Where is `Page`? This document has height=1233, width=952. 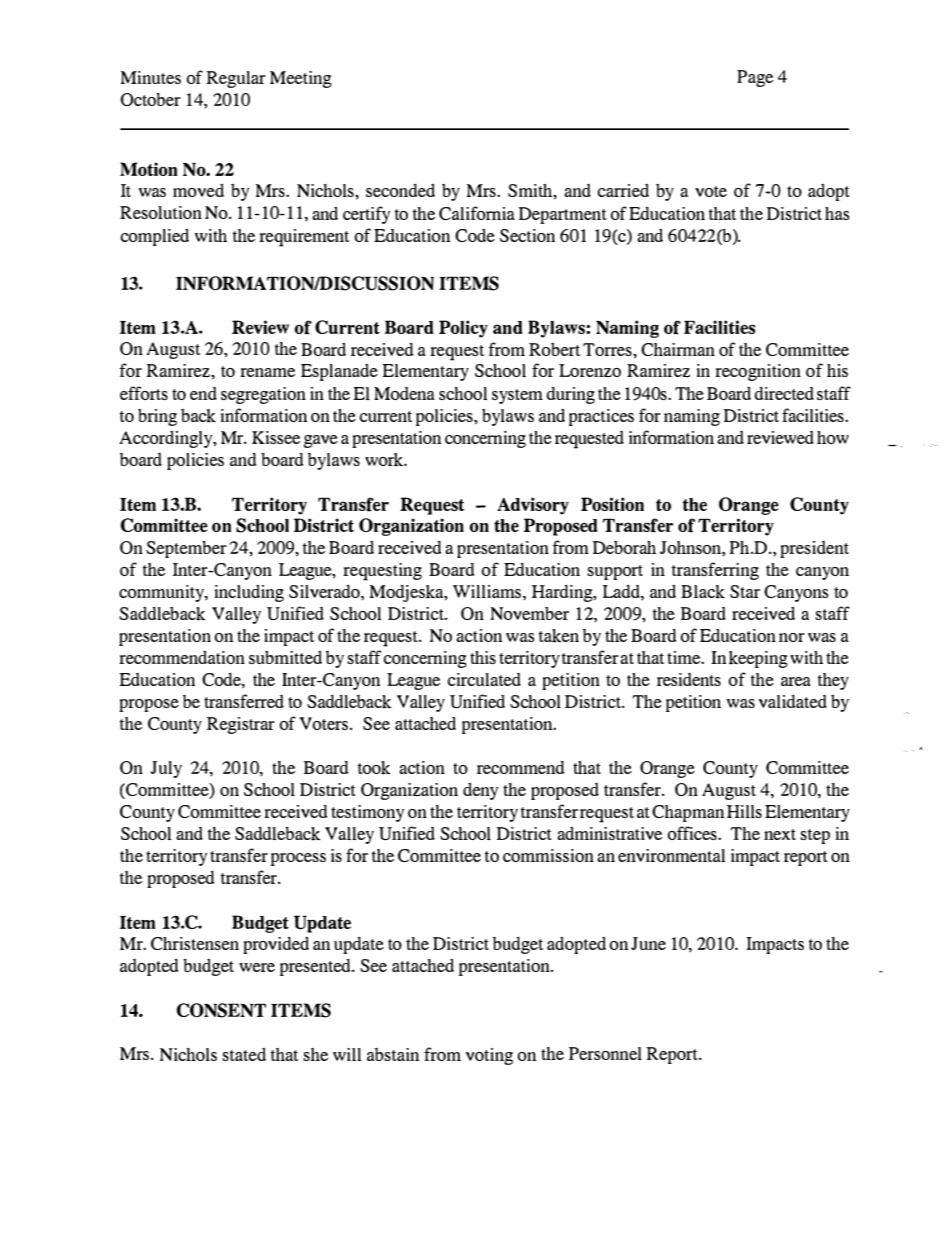 Page is located at coordinates (755, 78).
